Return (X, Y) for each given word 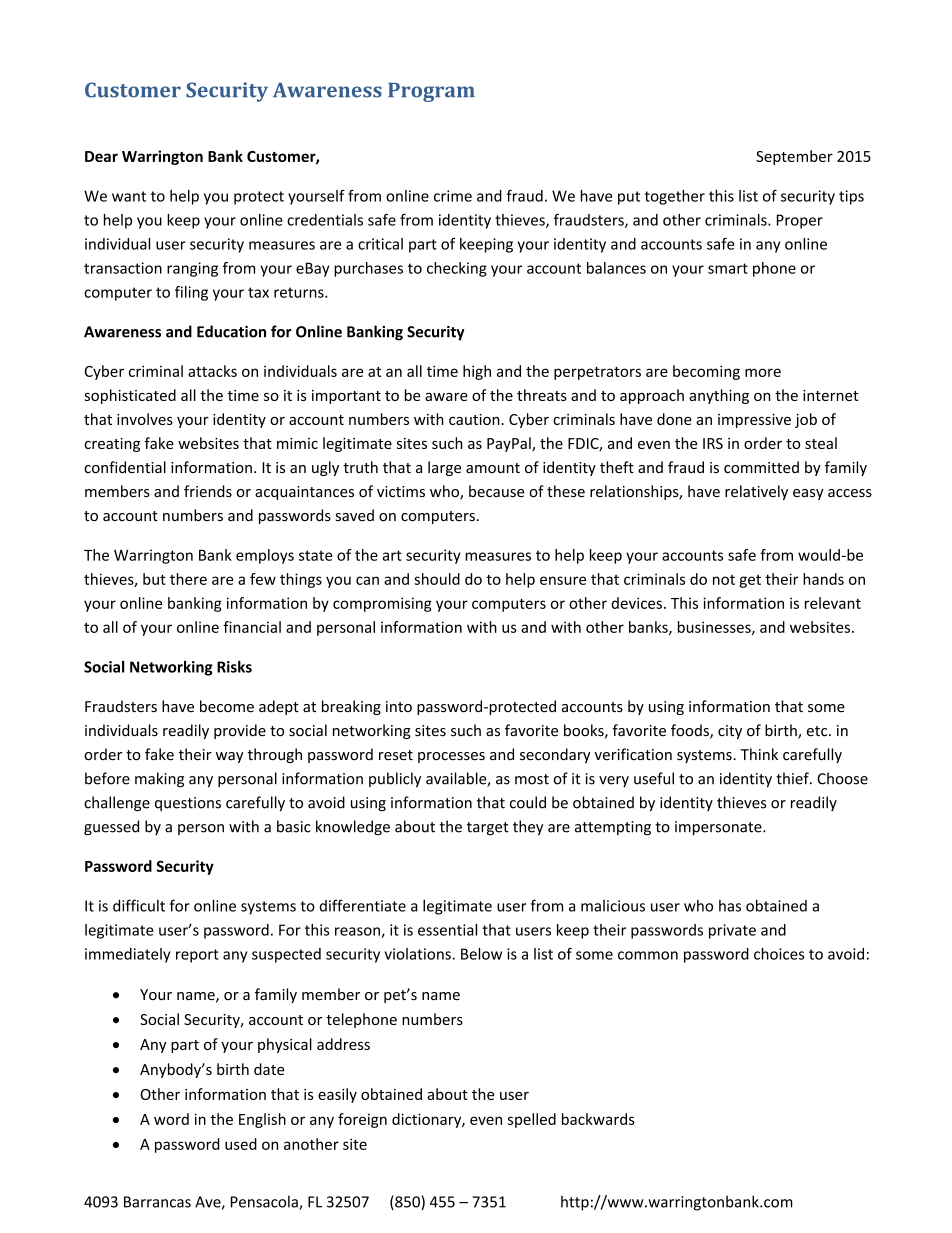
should (437, 579)
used (241, 1144)
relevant (833, 603)
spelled (532, 1120)
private (732, 931)
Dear (101, 156)
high (477, 372)
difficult (139, 905)
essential (447, 930)
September (794, 157)
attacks (212, 371)
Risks (234, 667)
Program (431, 92)
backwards (598, 1119)
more (763, 372)
